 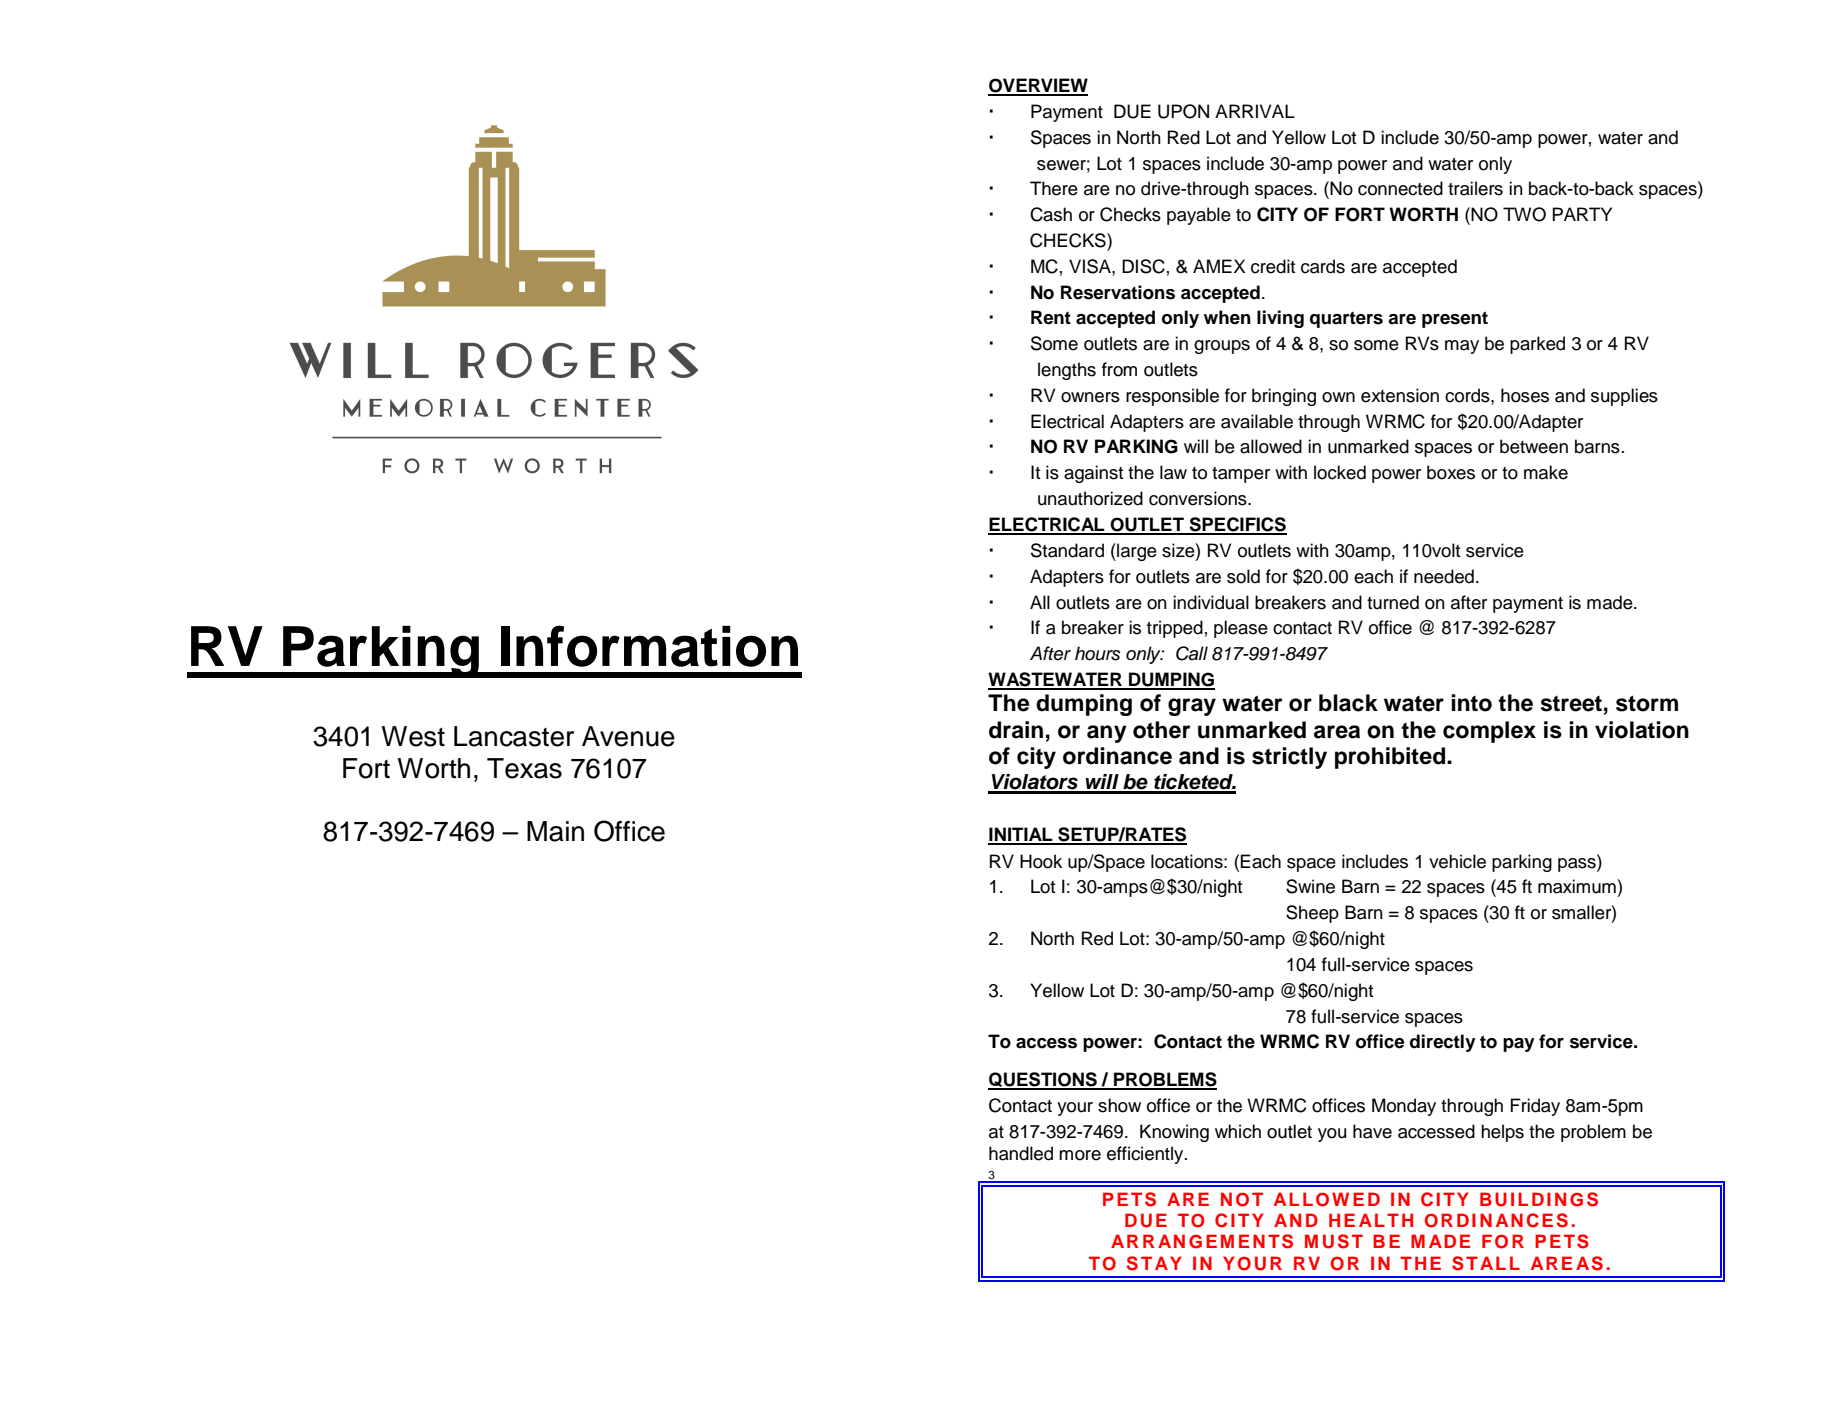 What do you see at coordinates (1021, 1153) in the image?
I see `handled` at bounding box center [1021, 1153].
